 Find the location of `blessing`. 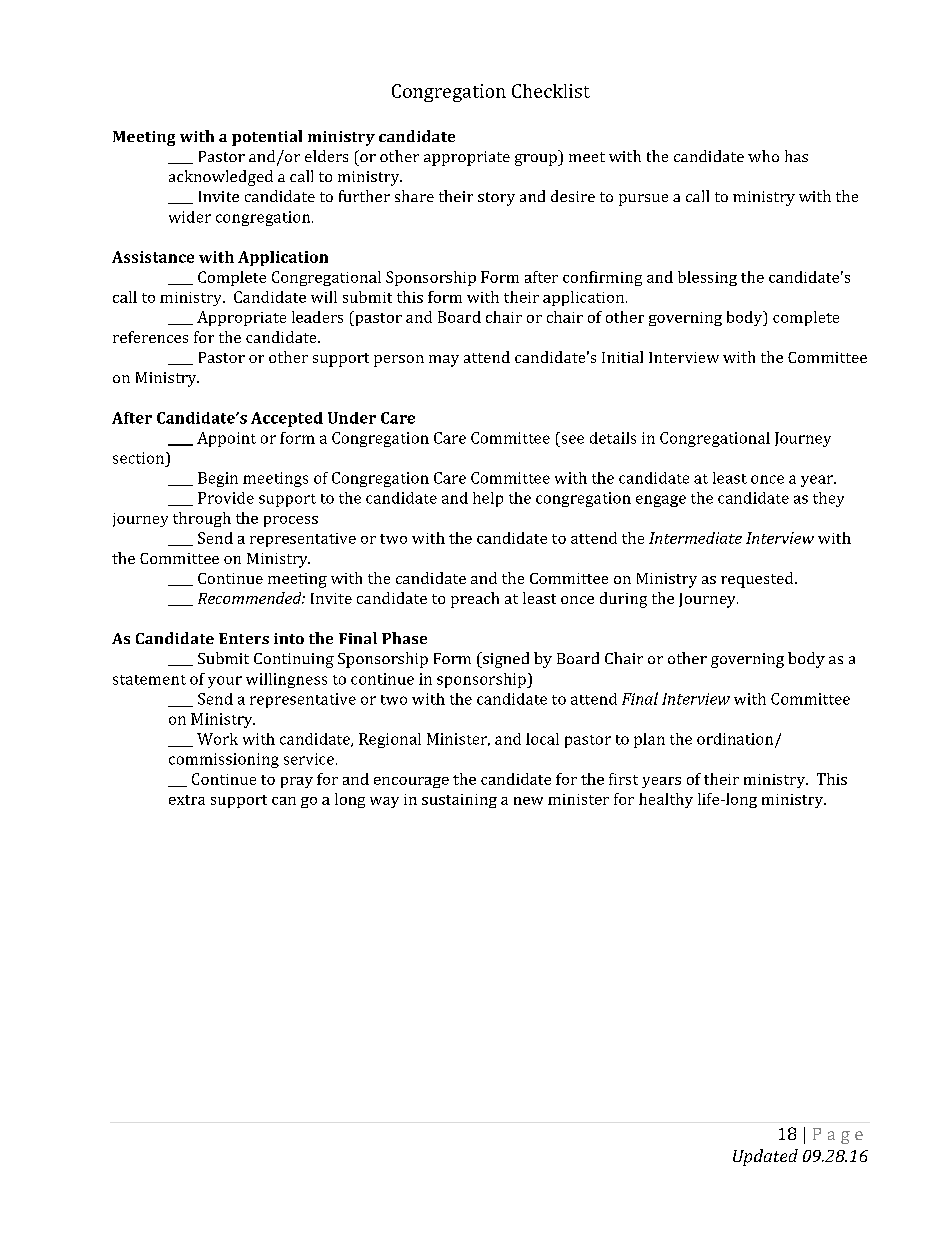

blessing is located at coordinates (707, 278).
